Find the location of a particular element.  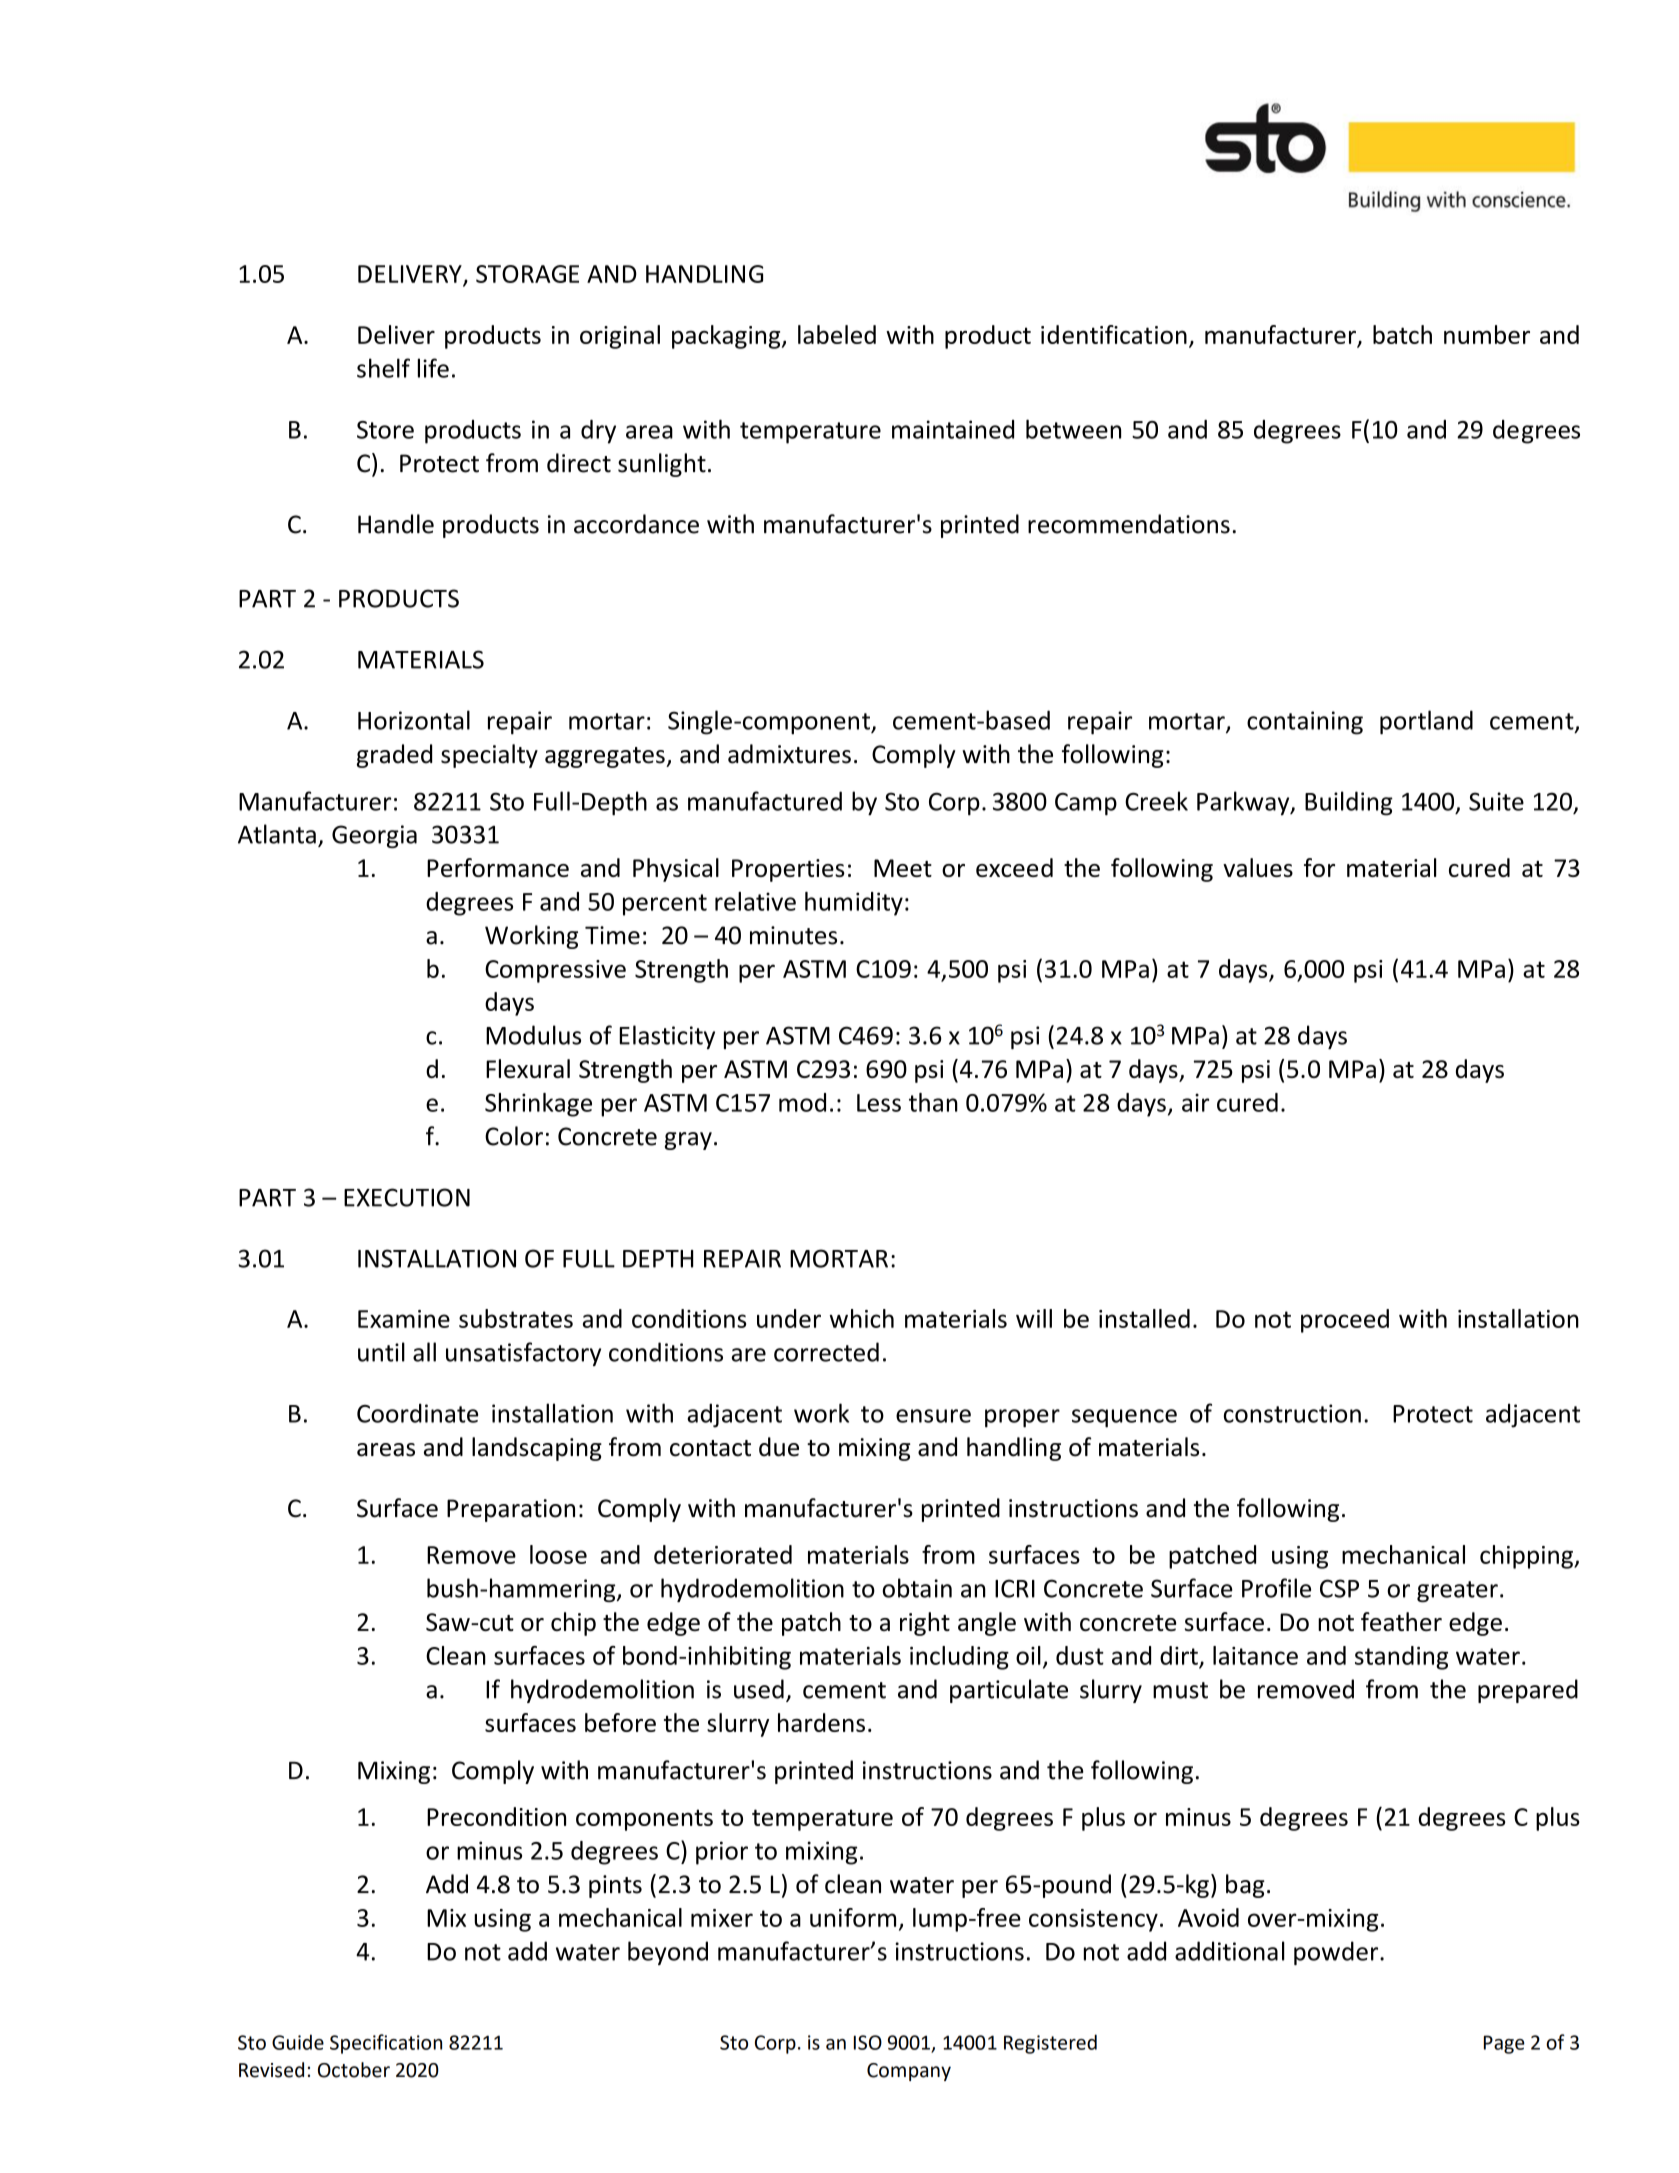

including is located at coordinates (959, 1658).
